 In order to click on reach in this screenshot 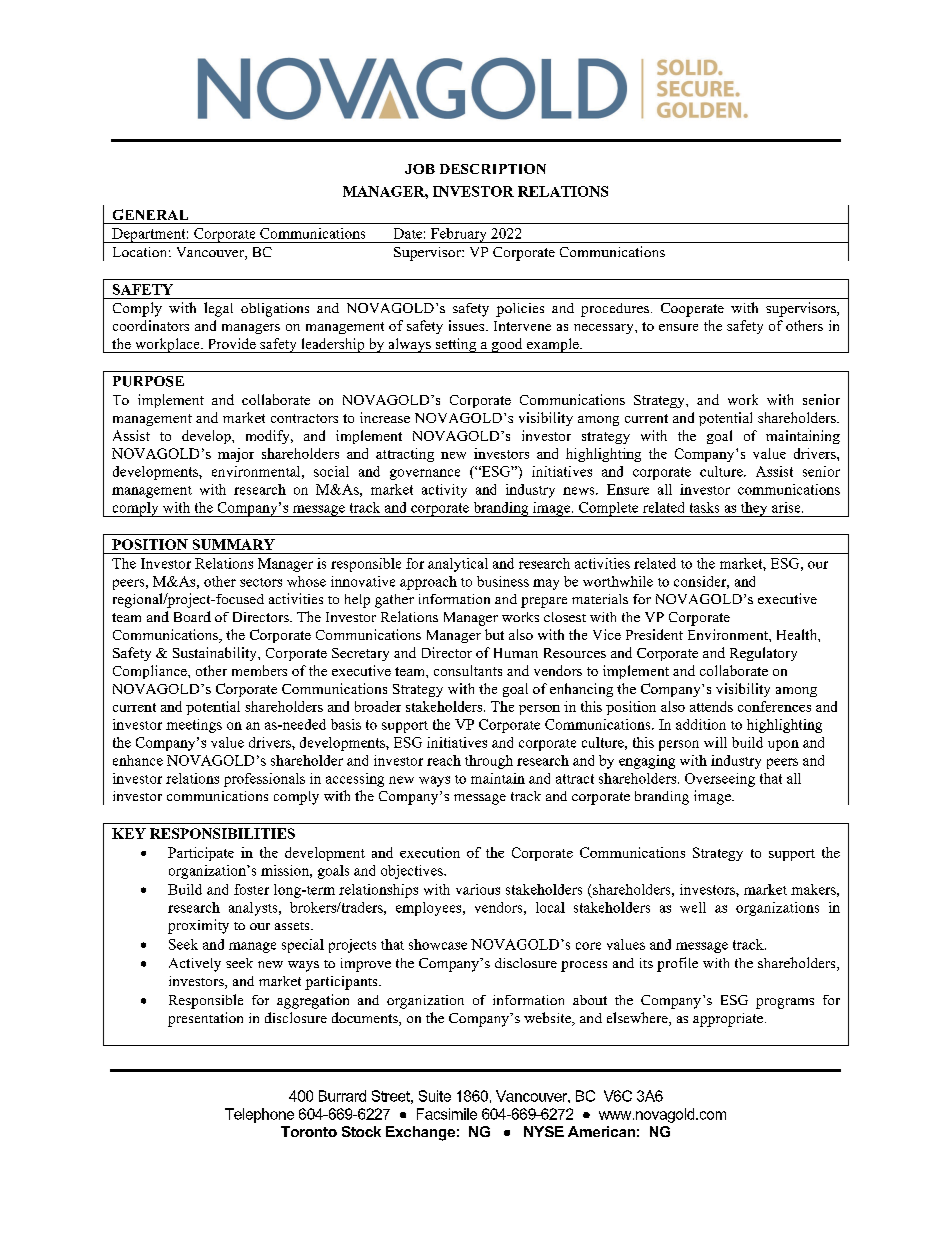, I will do `click(444, 760)`.
